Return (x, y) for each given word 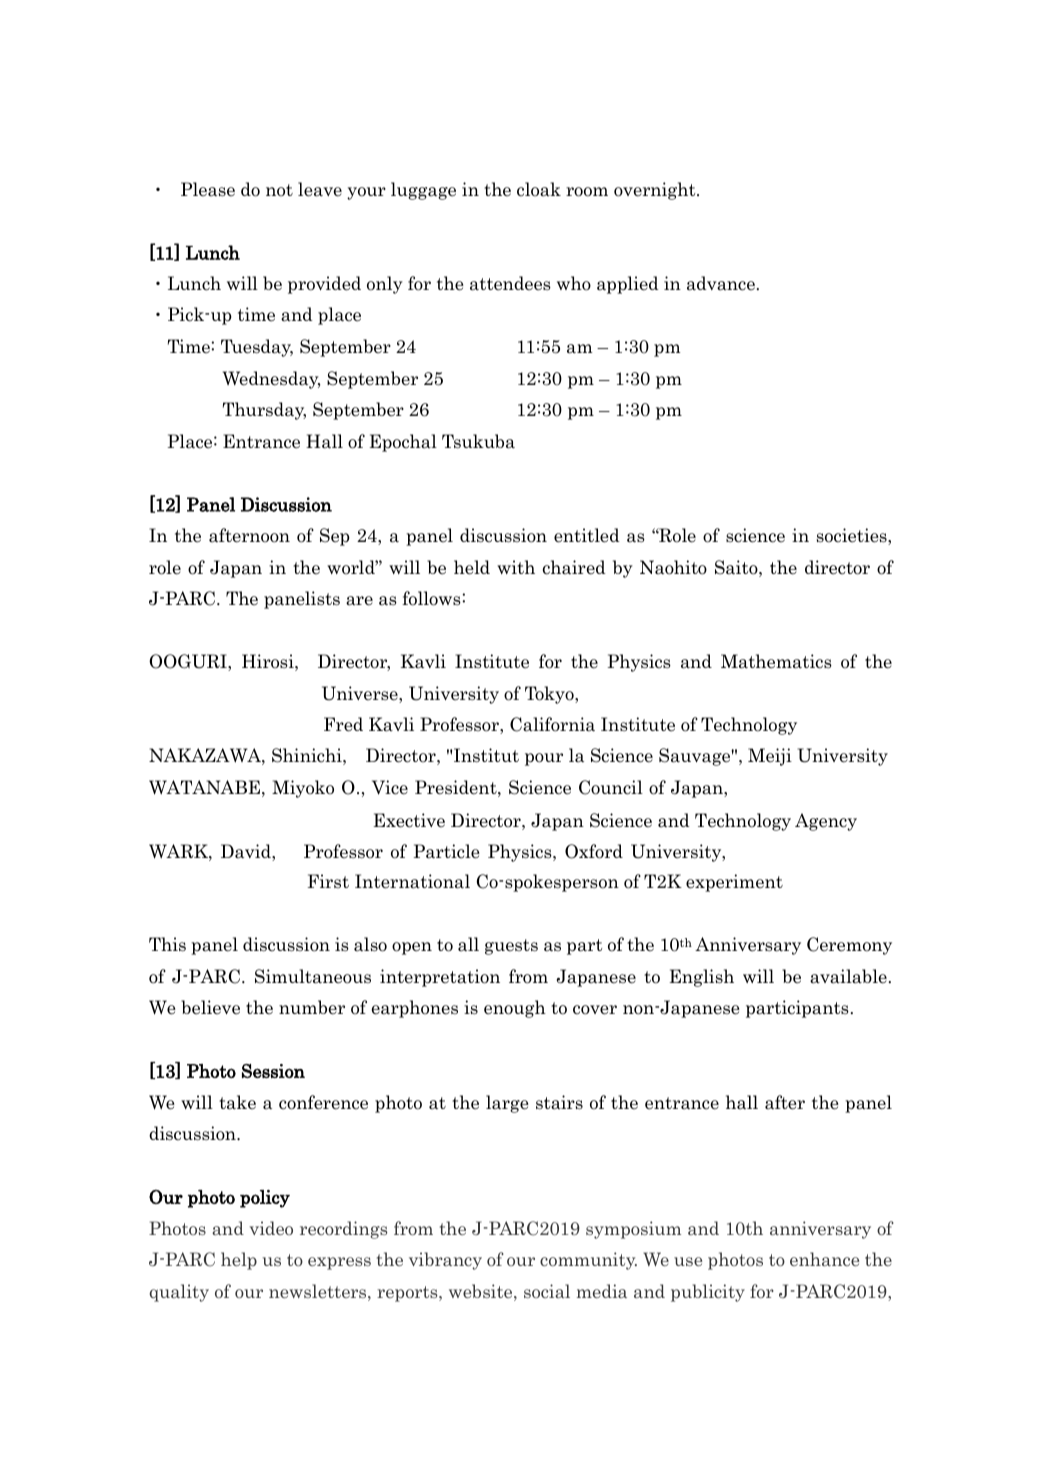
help (239, 1261)
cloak (539, 189)
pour (544, 759)
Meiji (770, 757)
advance (721, 283)
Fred (343, 724)
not (279, 190)
